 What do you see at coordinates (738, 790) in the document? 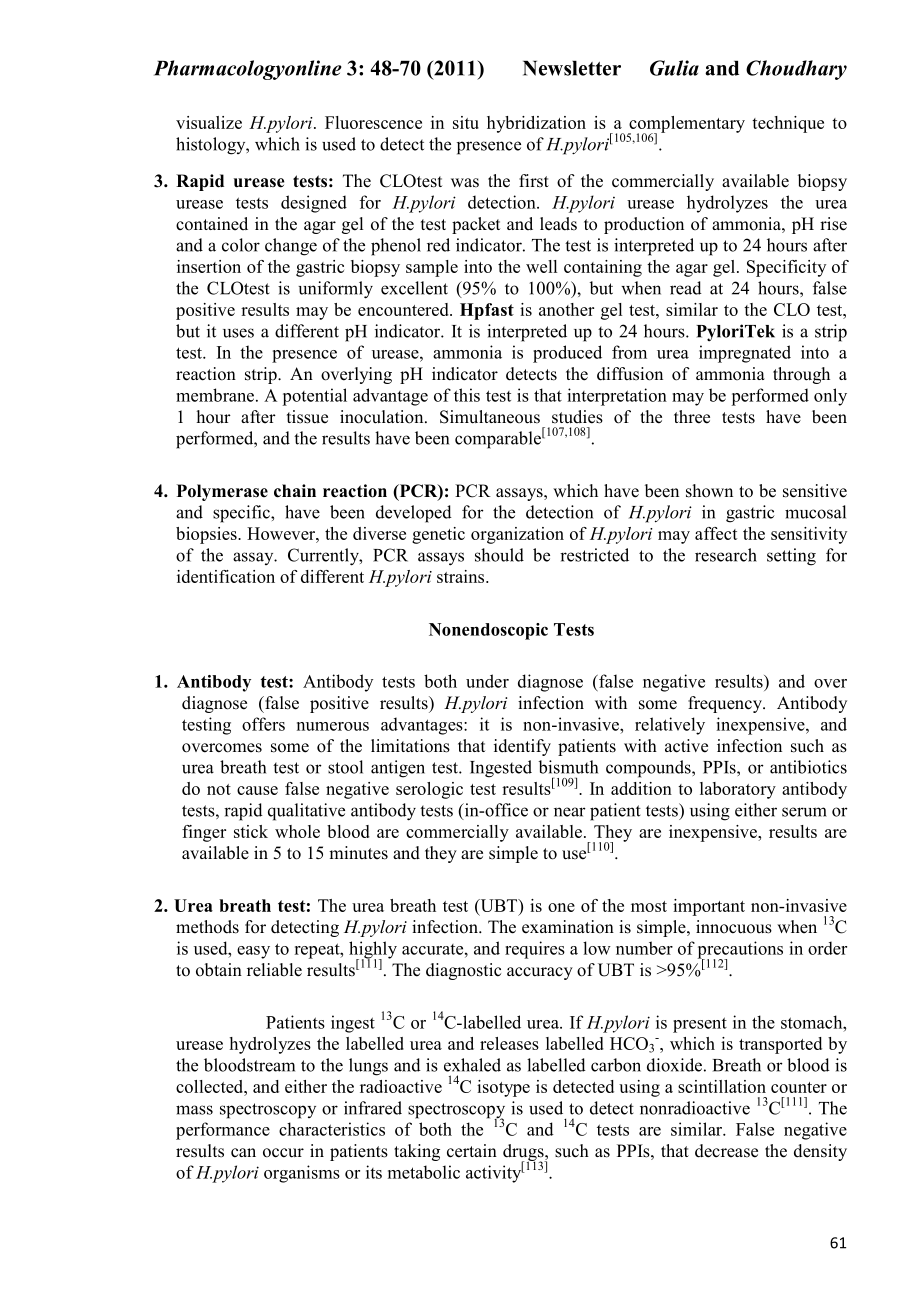
I see `laboratory` at bounding box center [738, 790].
